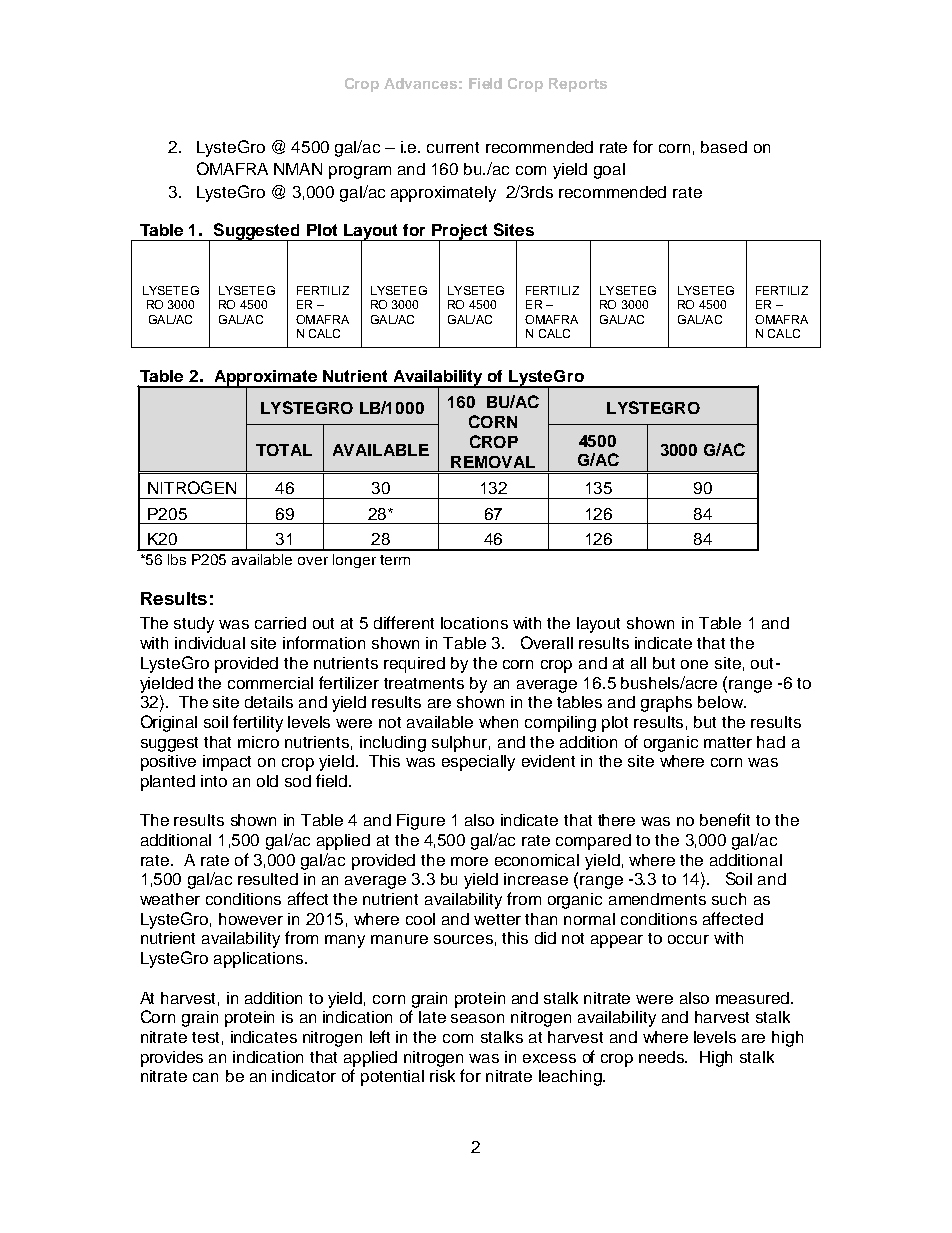 Image resolution: width=952 pixels, height=1233 pixels. What do you see at coordinates (284, 450) in the screenshot?
I see `TOTAL` at bounding box center [284, 450].
